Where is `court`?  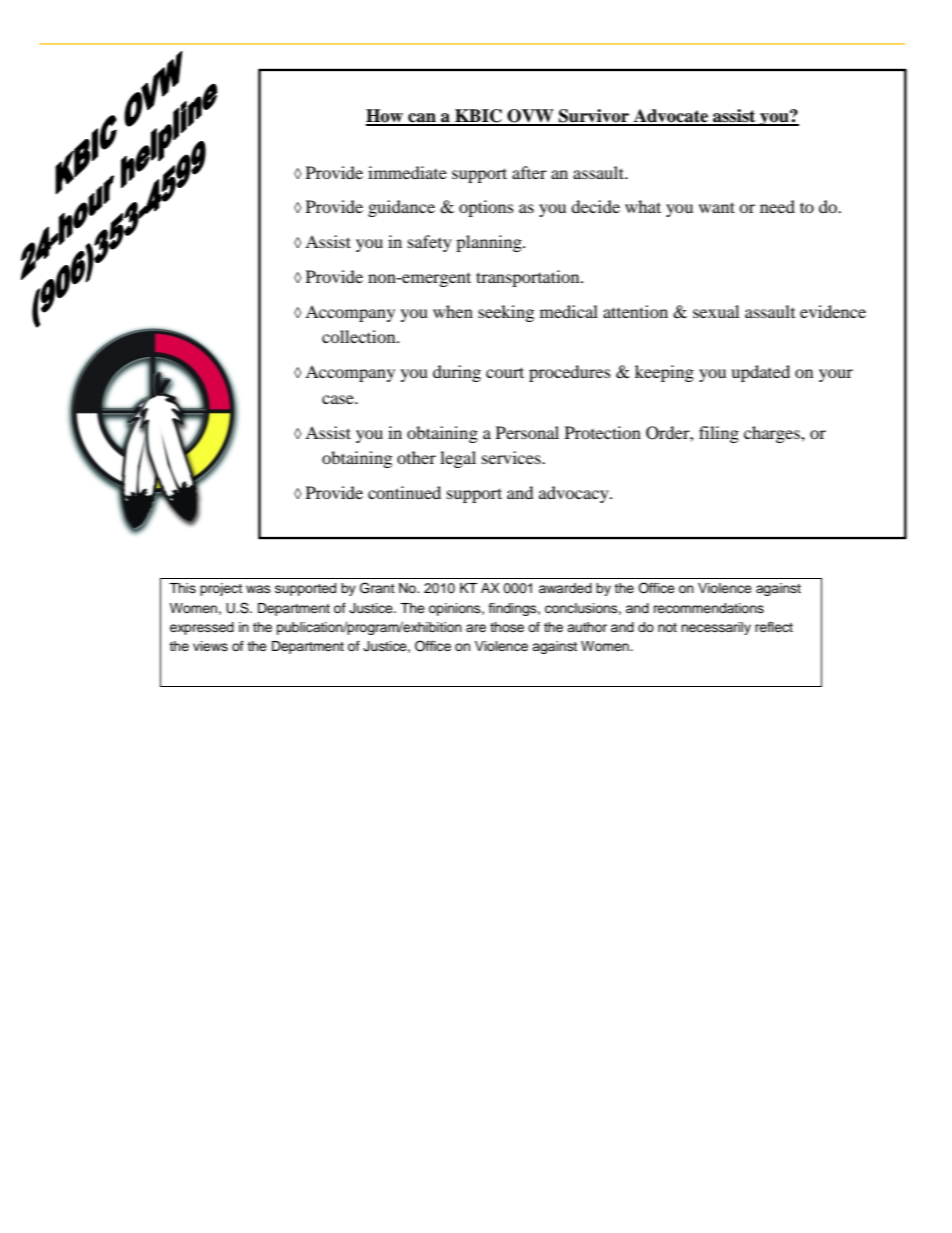
court is located at coordinates (505, 372).
